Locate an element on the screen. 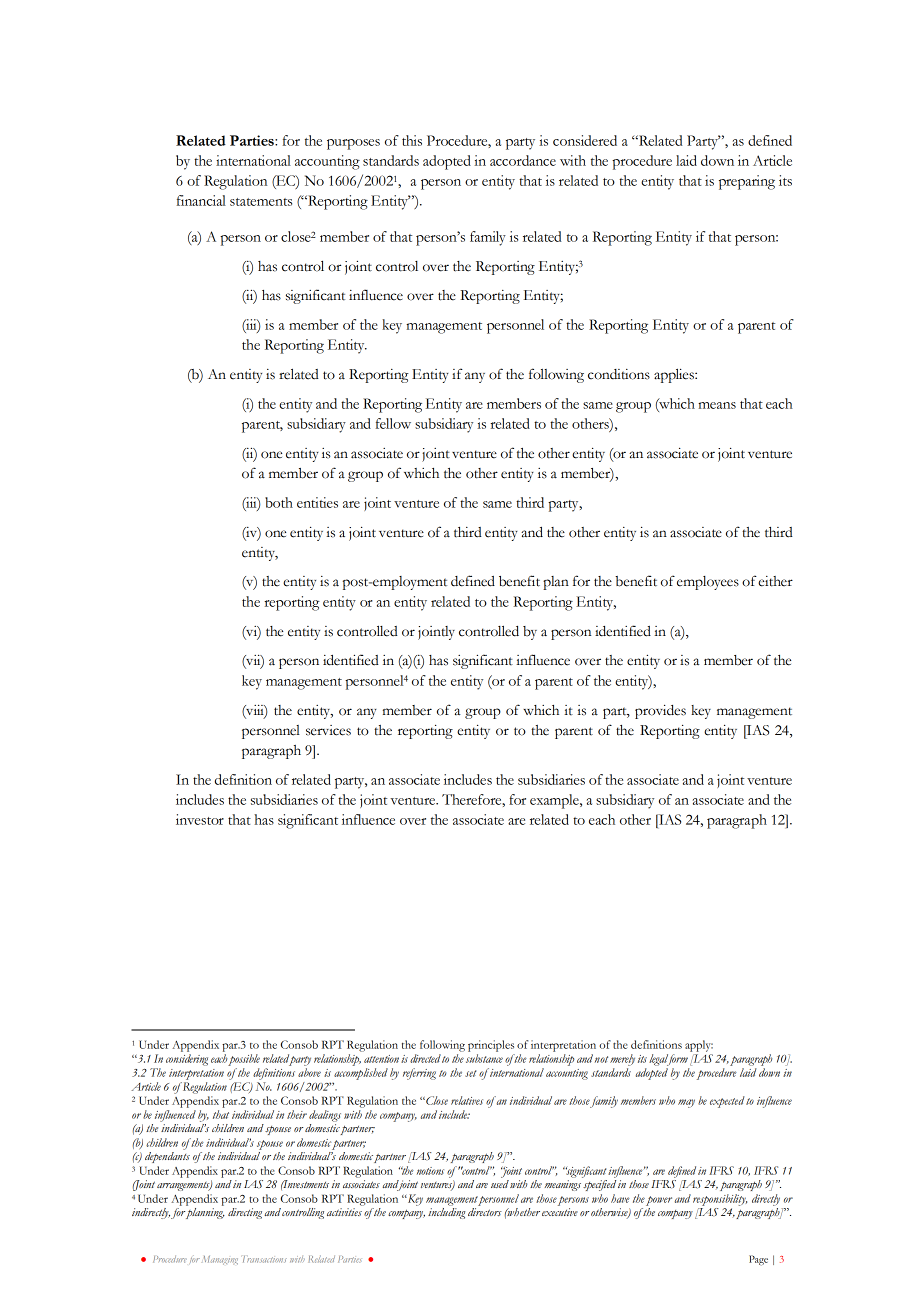 Image resolution: width=924 pixels, height=1307 pixels. statements is located at coordinates (261, 202).
